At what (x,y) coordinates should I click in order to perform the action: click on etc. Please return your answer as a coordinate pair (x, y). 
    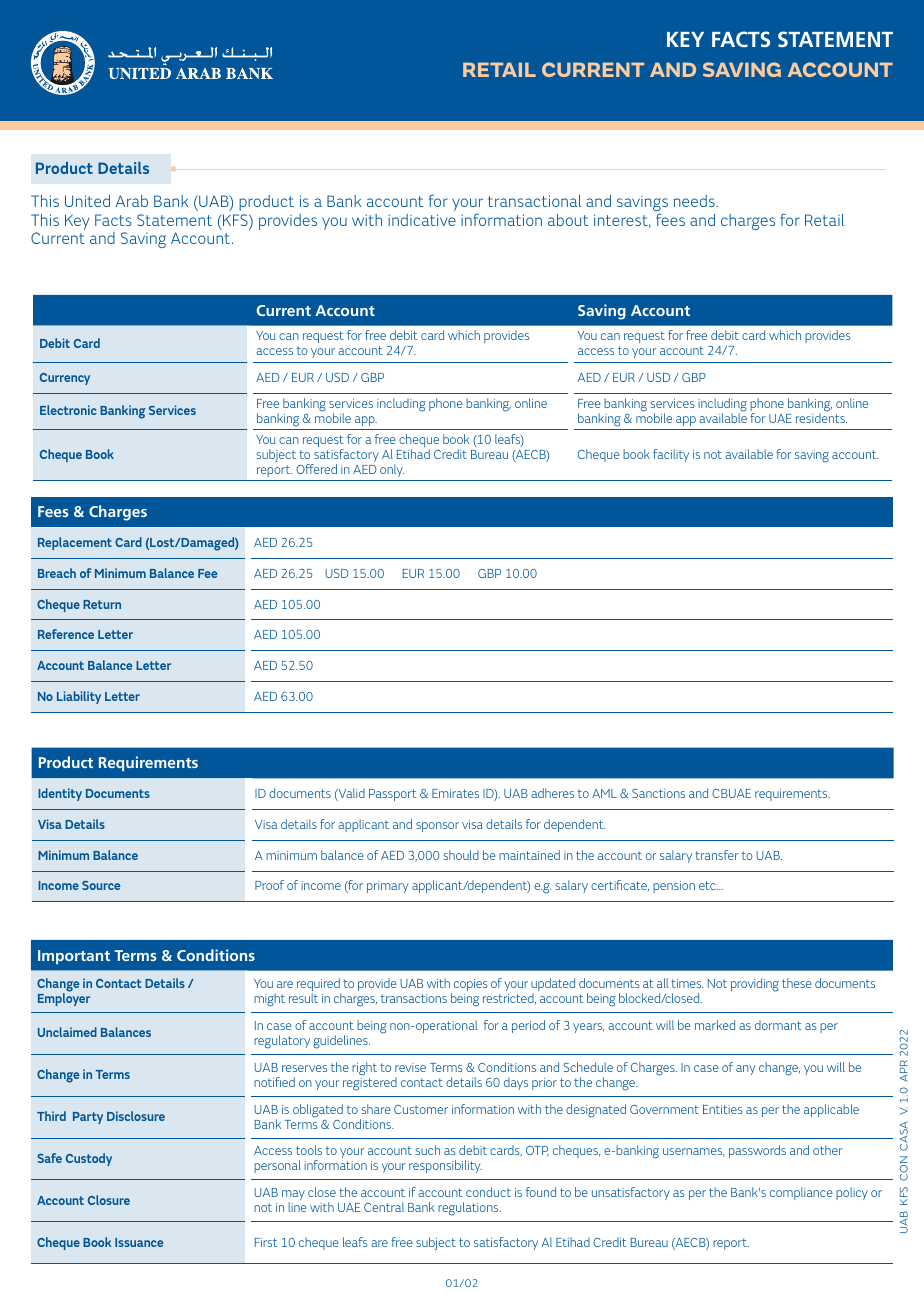
    Looking at the image, I should click on (708, 885).
